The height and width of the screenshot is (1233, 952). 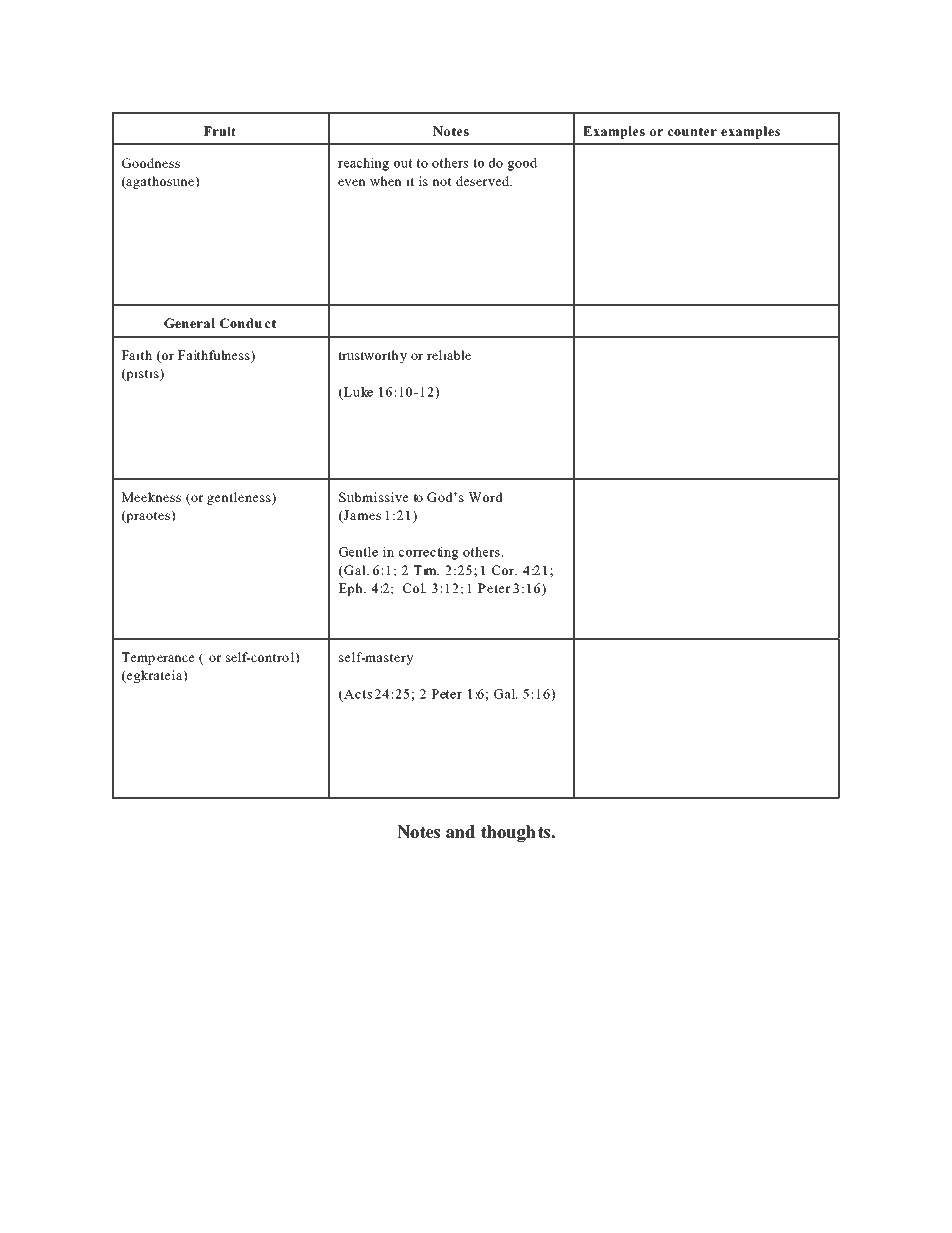 What do you see at coordinates (357, 694) in the screenshot?
I see `Acts` at bounding box center [357, 694].
